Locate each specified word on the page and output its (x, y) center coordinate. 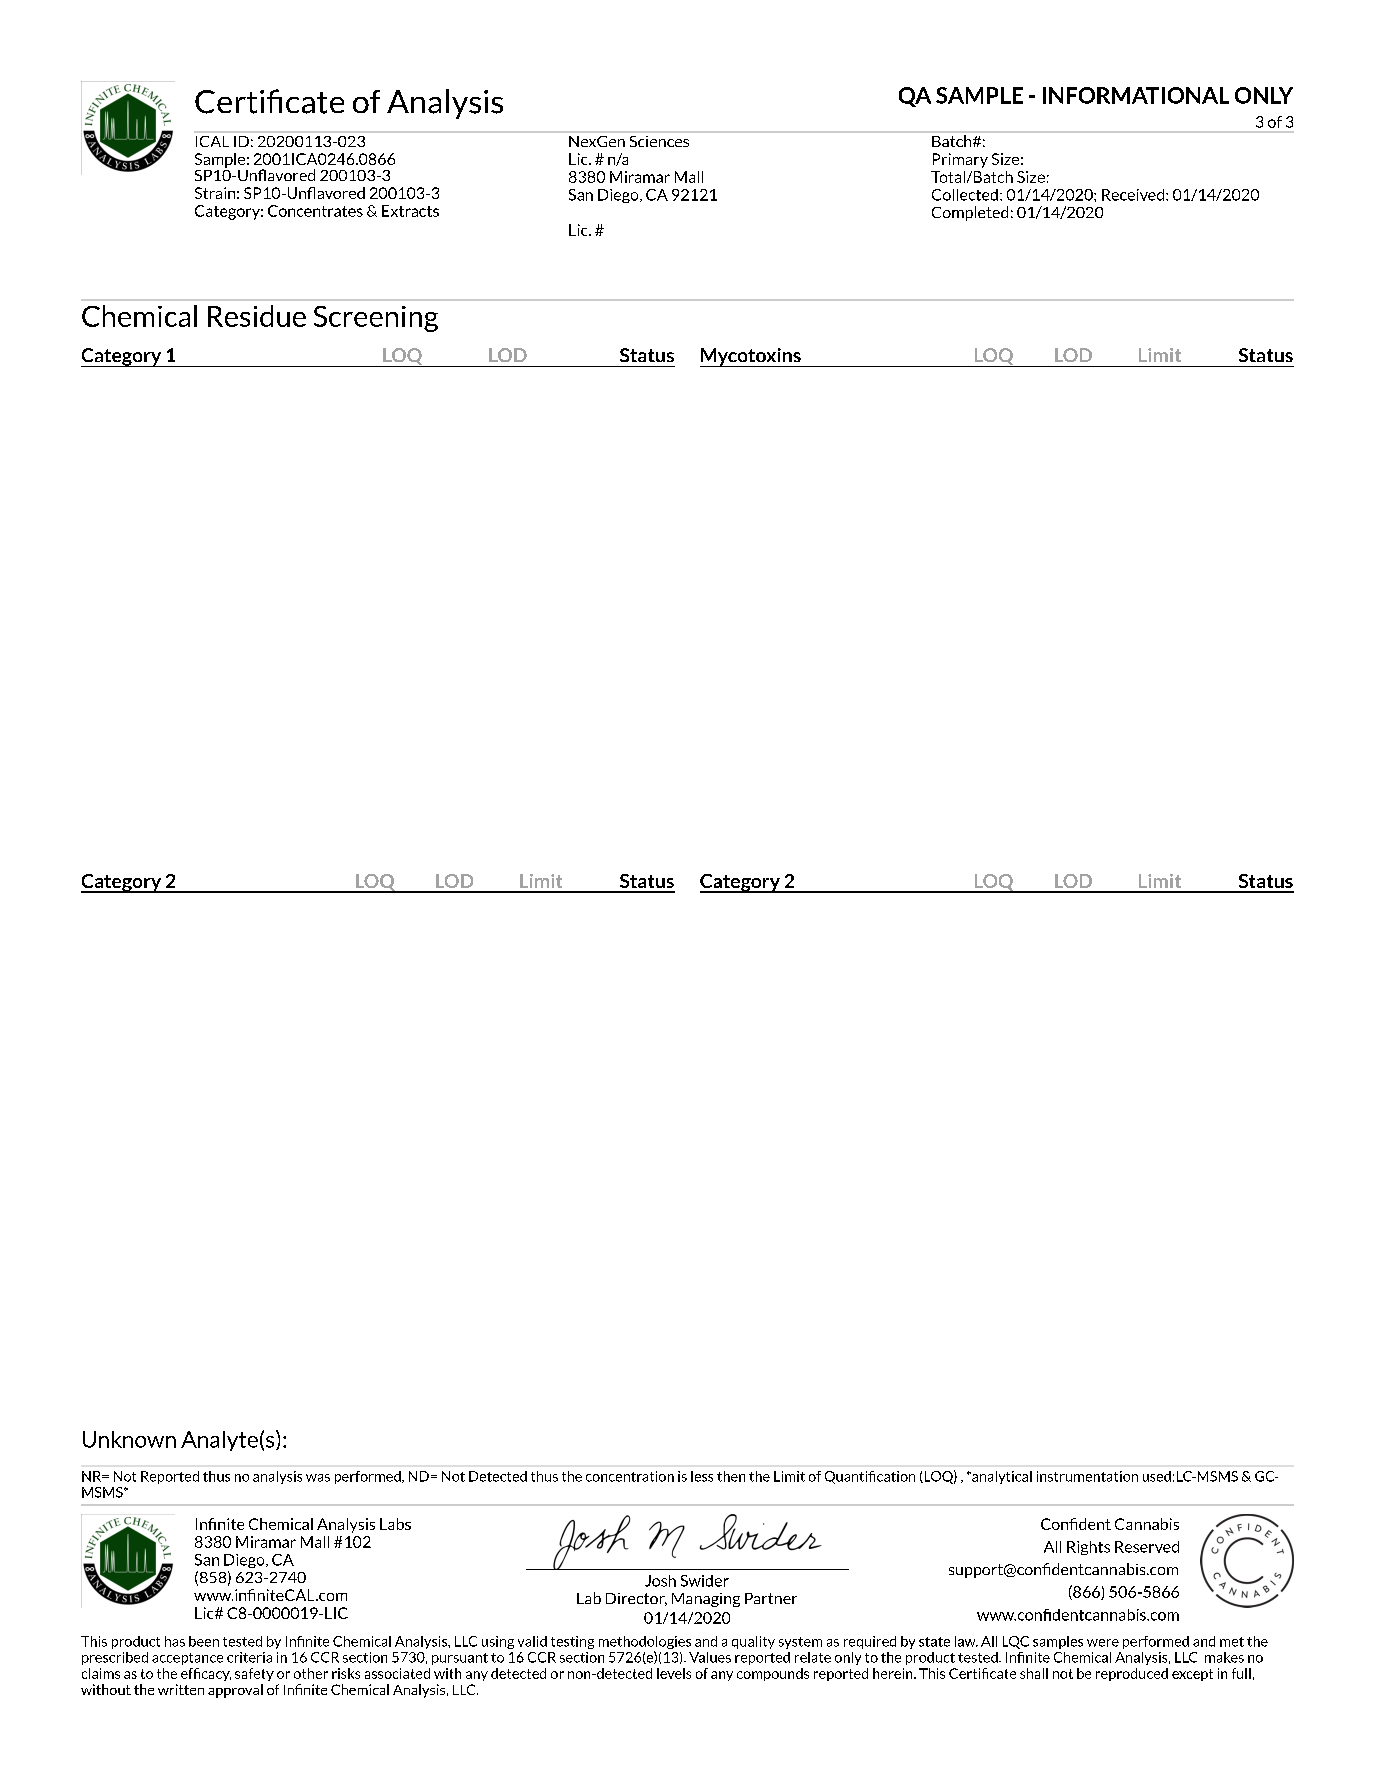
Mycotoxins (751, 357)
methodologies (645, 1644)
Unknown (129, 1439)
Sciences (659, 141)
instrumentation (1087, 1476)
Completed (970, 213)
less (702, 1476)
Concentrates (315, 211)
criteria (249, 1657)
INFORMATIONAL (1136, 95)
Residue (257, 316)
